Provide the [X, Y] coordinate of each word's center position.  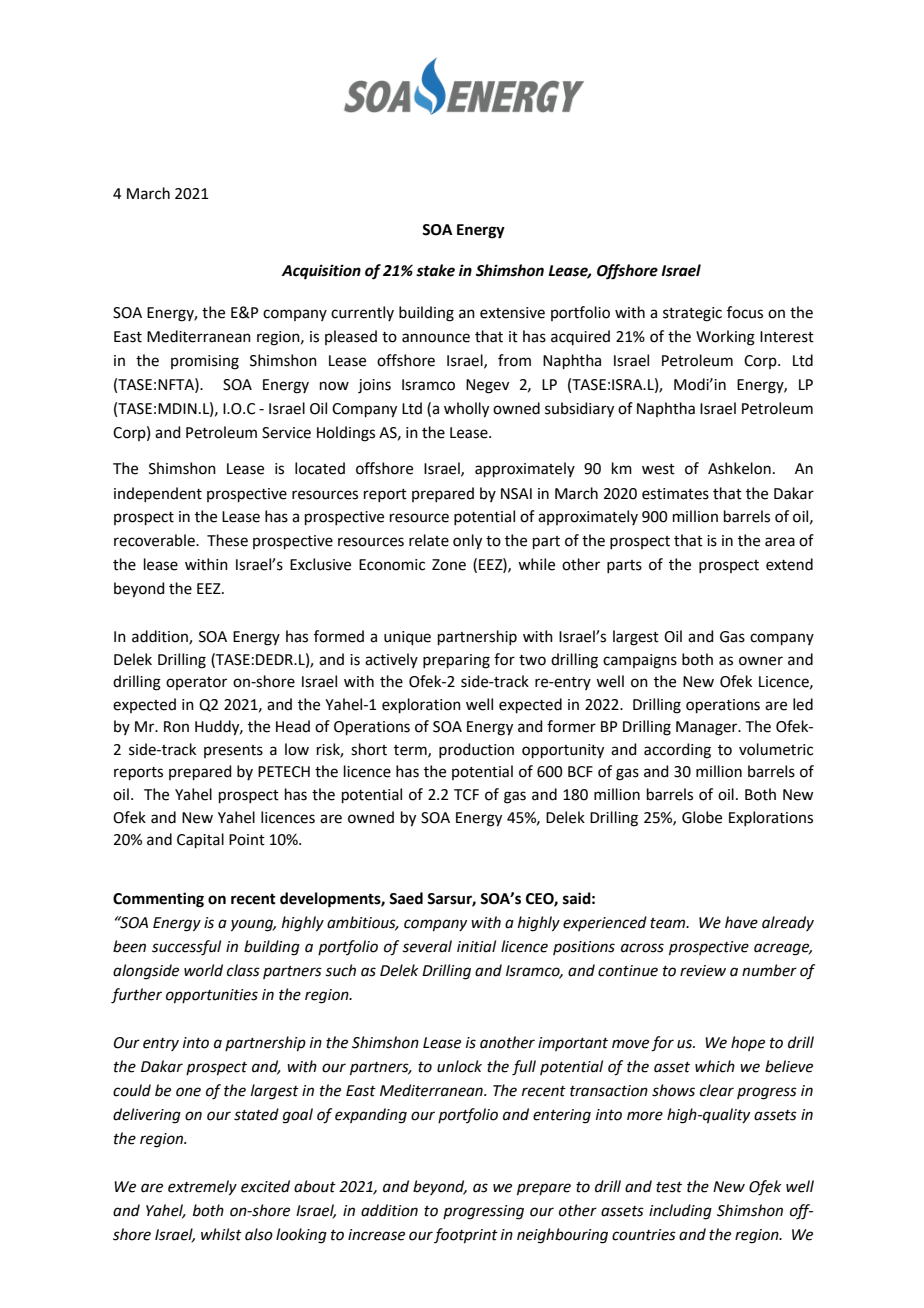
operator [196, 683]
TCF [466, 795]
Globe [702, 817]
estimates [675, 494]
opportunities [212, 996]
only [467, 542]
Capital [200, 840]
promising [205, 362]
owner [761, 661]
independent [158, 494]
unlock [459, 1066]
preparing [456, 661]
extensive [512, 313]
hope [748, 1043]
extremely [202, 1188]
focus [745, 312]
